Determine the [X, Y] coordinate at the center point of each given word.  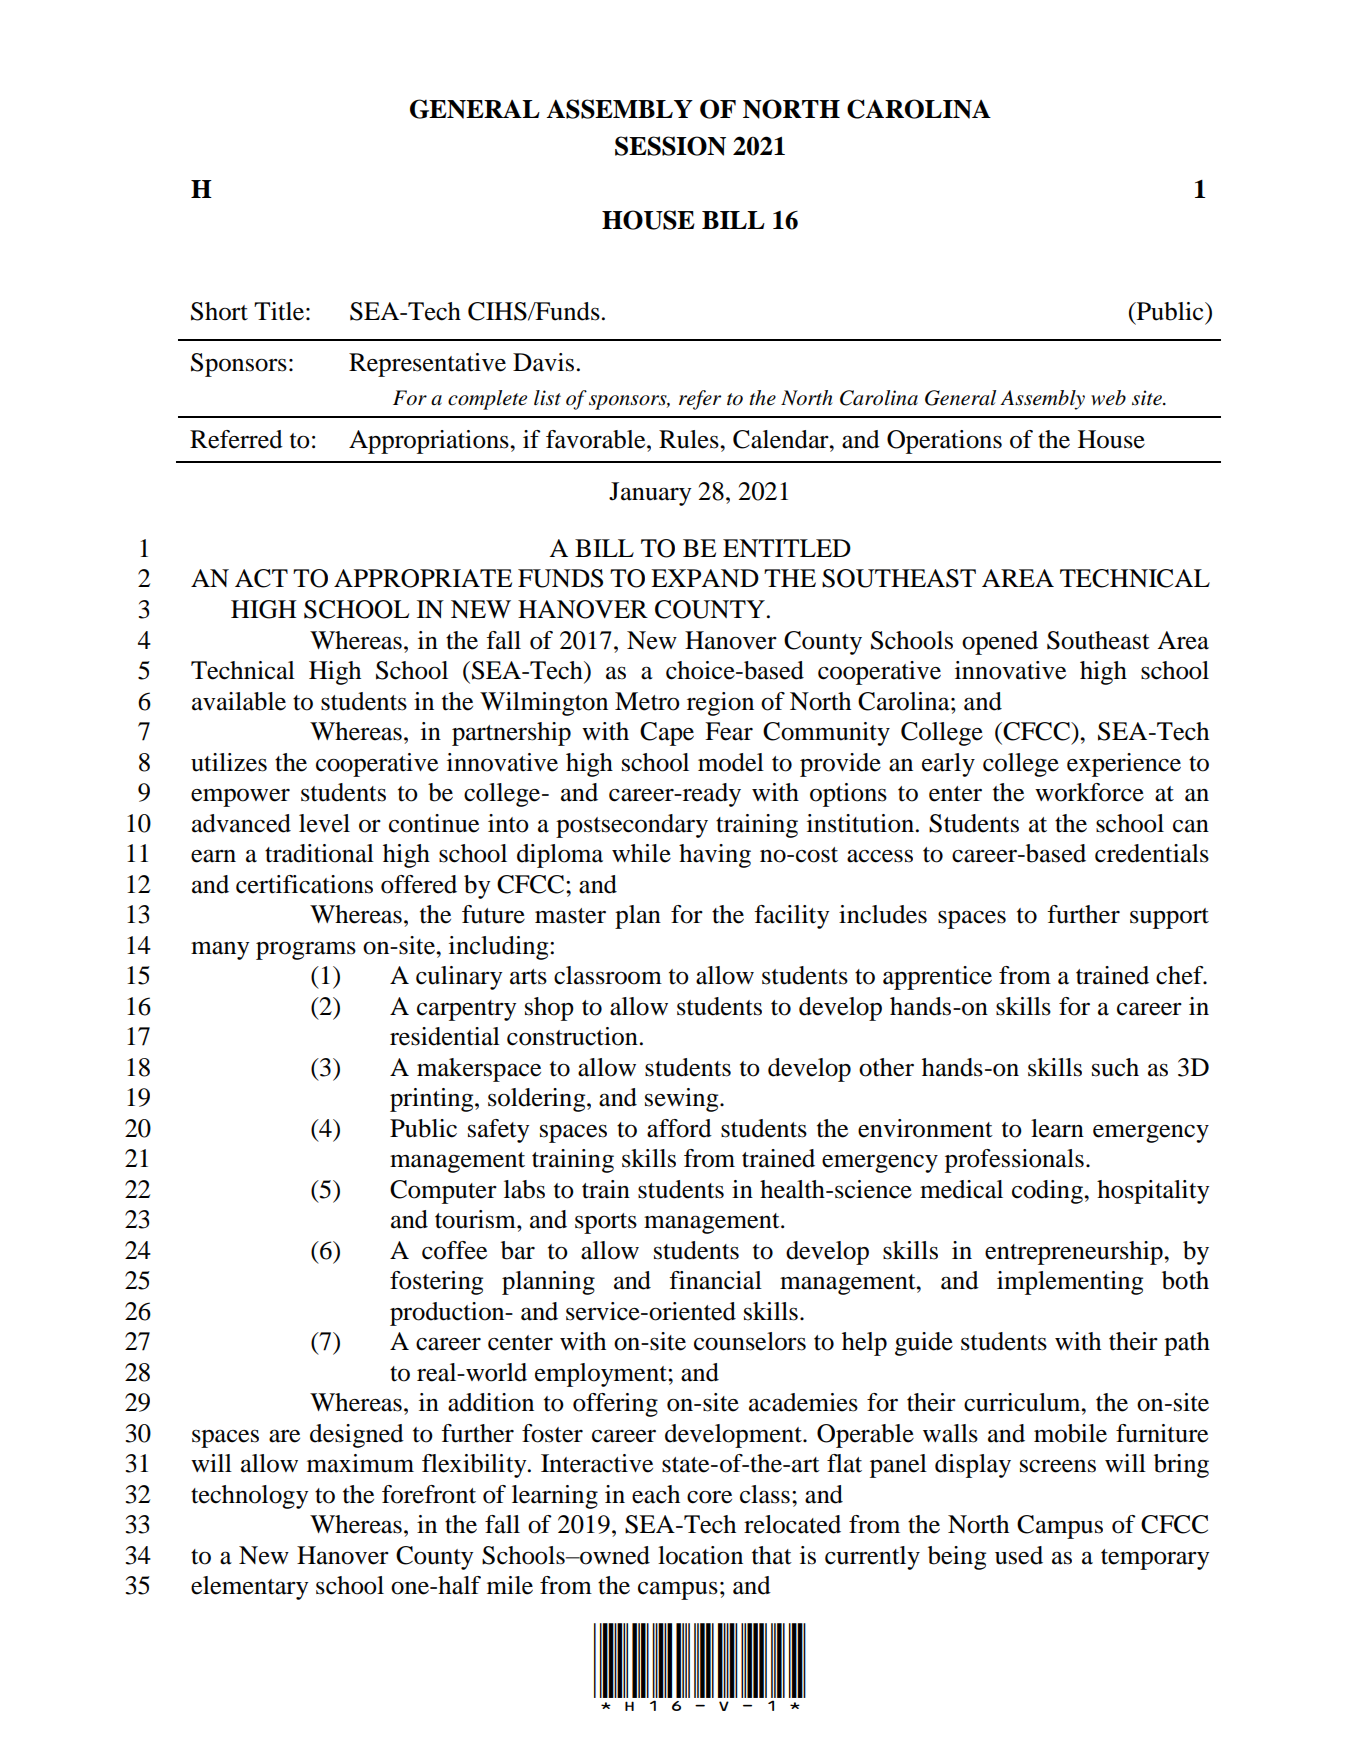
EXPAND [705, 578]
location [700, 1555]
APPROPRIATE [423, 578]
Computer [443, 1192]
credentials [1152, 853]
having [715, 856]
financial [715, 1280]
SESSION [670, 146]
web [1108, 398]
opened [1000, 643]
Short [219, 311]
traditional [319, 853]
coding [1048, 1192]
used [1019, 1555]
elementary [249, 1588]
